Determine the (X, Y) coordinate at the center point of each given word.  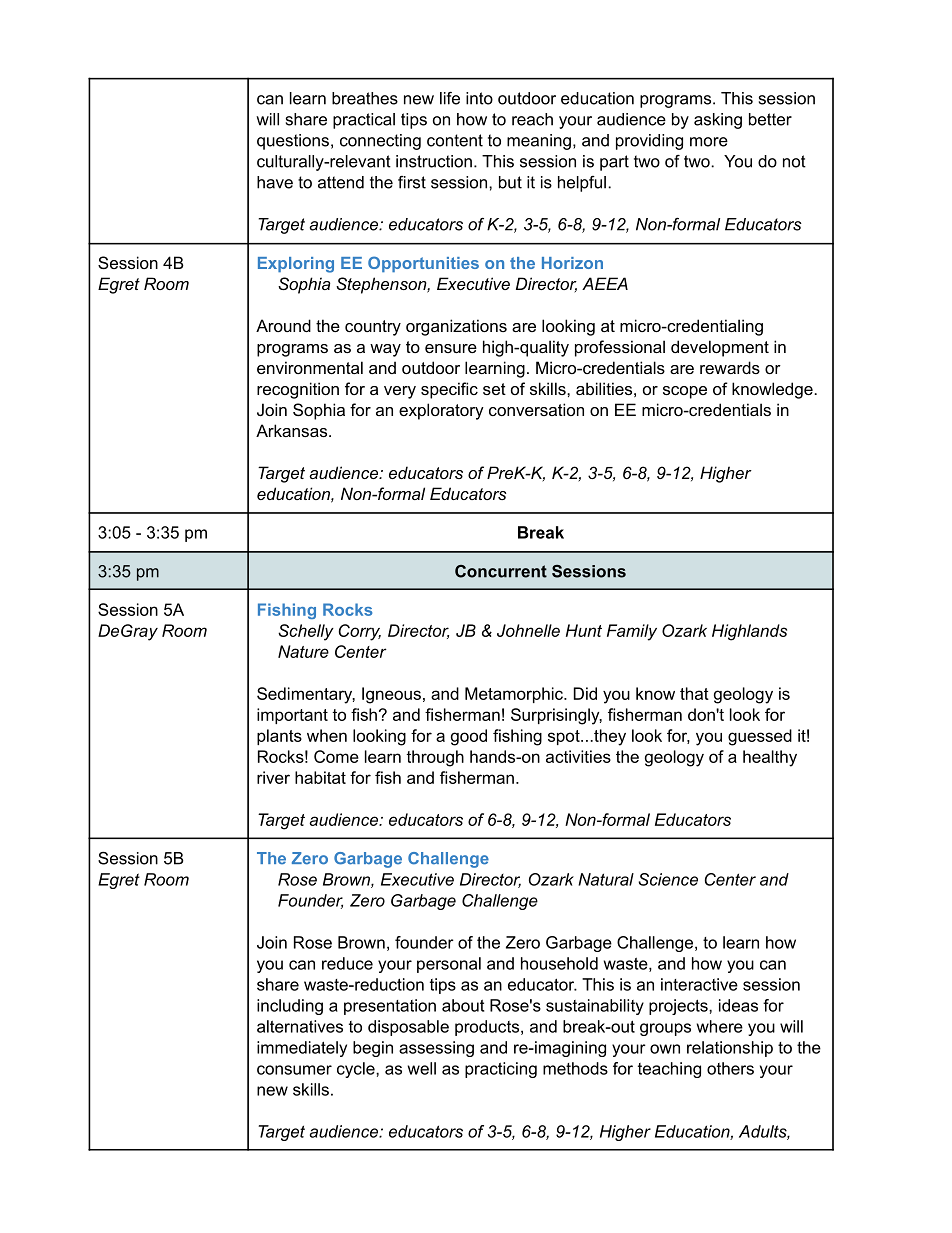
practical (364, 121)
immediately (302, 1049)
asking (718, 121)
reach (532, 119)
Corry (360, 632)
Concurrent (501, 571)
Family (632, 632)
